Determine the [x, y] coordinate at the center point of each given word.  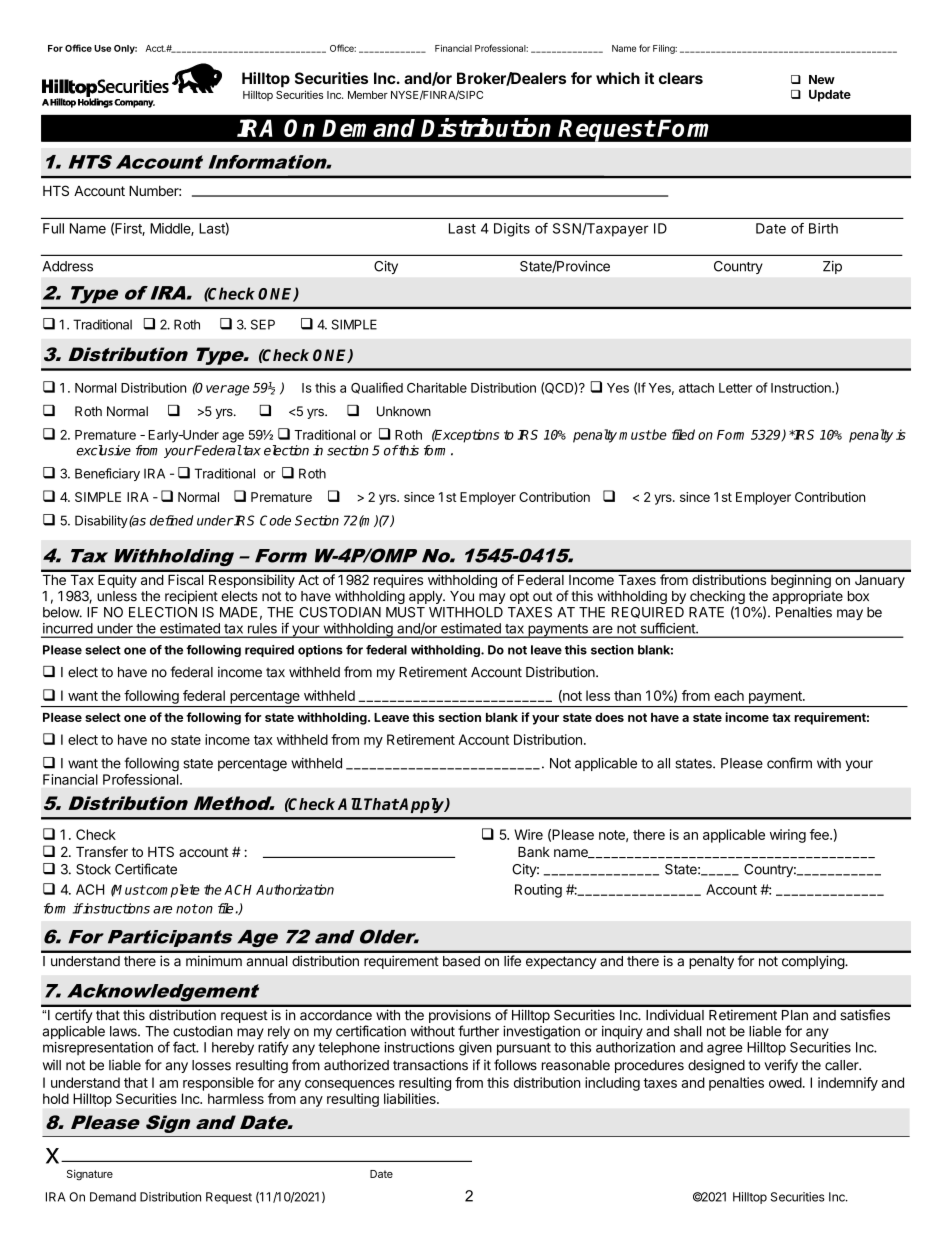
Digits [512, 230]
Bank [534, 852]
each [729, 695]
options [320, 651]
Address [67, 266]
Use [102, 48]
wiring [788, 836]
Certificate [146, 869]
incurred [67, 628]
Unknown [404, 411]
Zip [832, 267]
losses [211, 1065]
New [822, 79]
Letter [735, 388]
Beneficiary [107, 474]
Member [368, 95]
